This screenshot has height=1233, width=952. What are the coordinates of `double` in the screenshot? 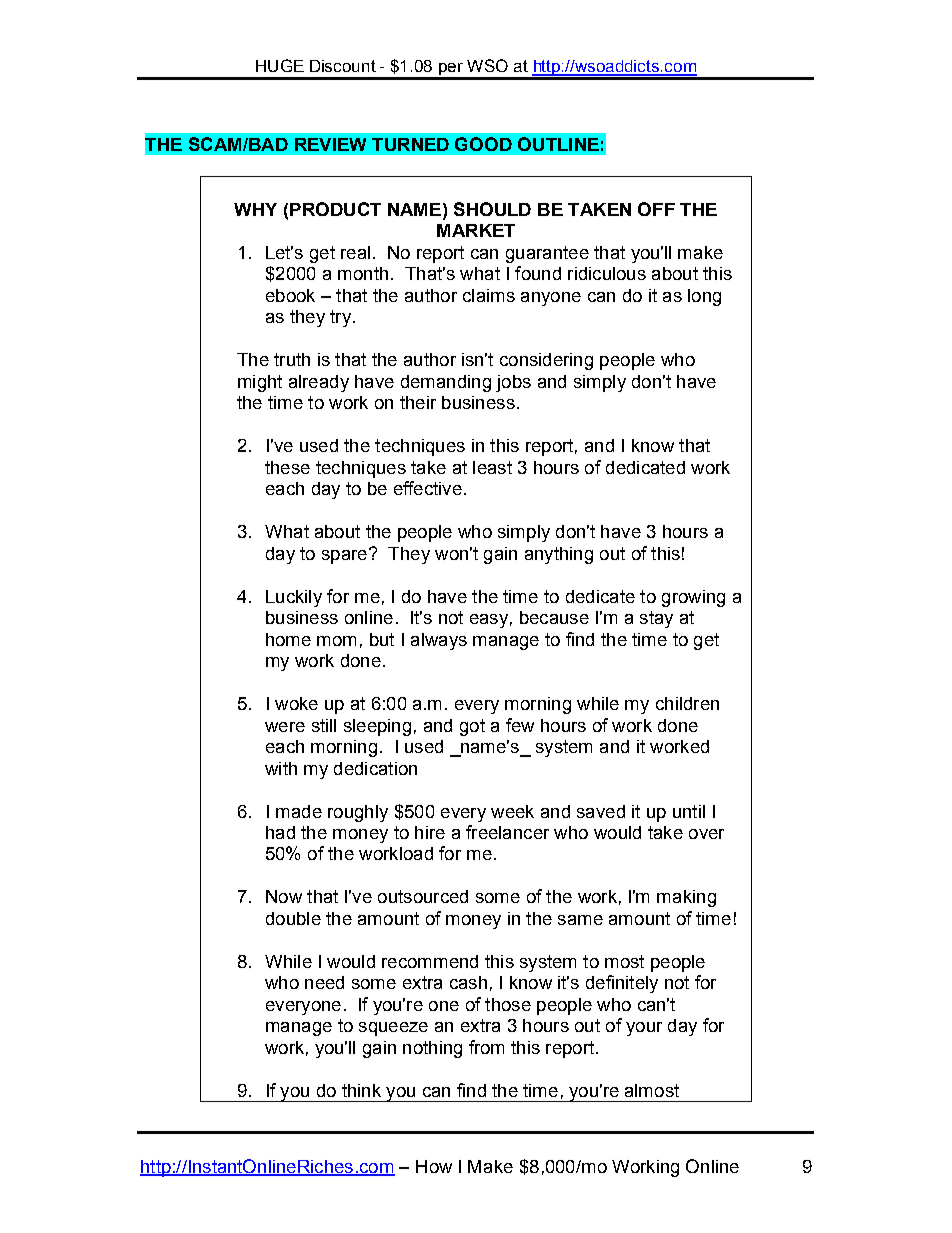 It's located at (293, 918).
